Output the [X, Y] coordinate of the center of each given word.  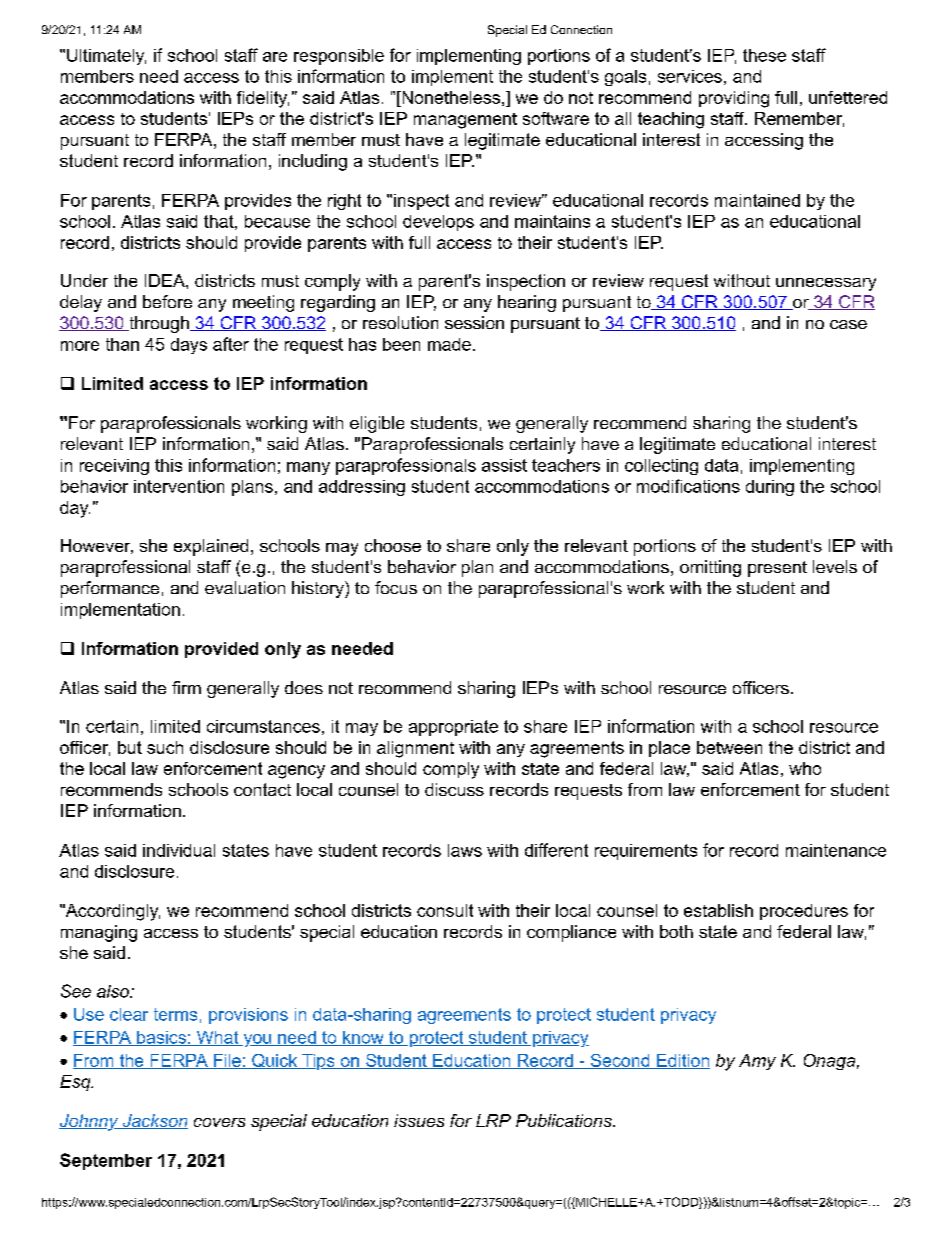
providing [734, 99]
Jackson [154, 1121]
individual [179, 850]
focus [396, 587]
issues [419, 1120]
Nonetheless [450, 97]
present [777, 569]
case [848, 324]
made [449, 344]
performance [110, 589]
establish [718, 910]
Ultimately [106, 57]
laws [465, 850]
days [189, 346]
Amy [757, 1062]
